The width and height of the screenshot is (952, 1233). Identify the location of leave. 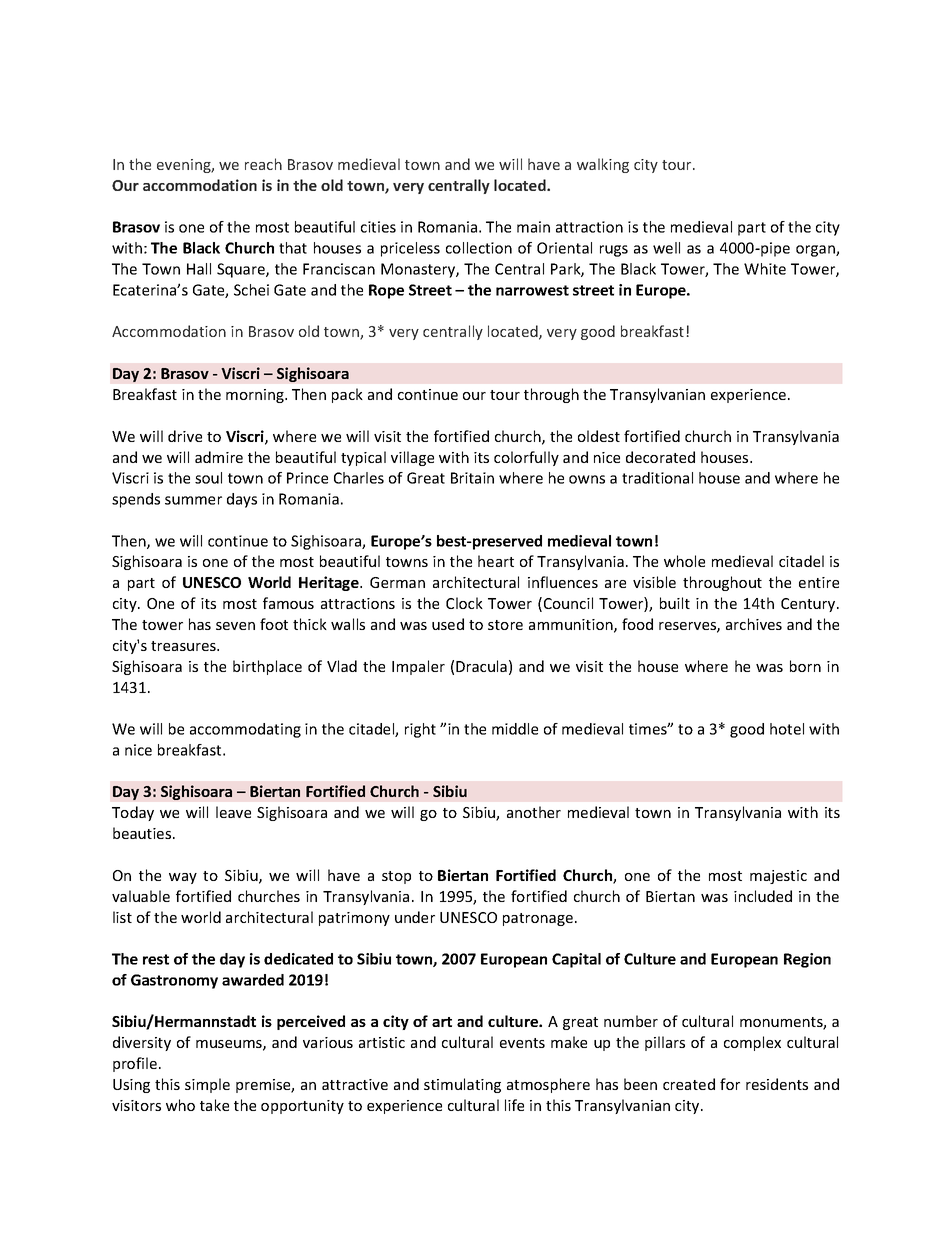
(233, 812).
